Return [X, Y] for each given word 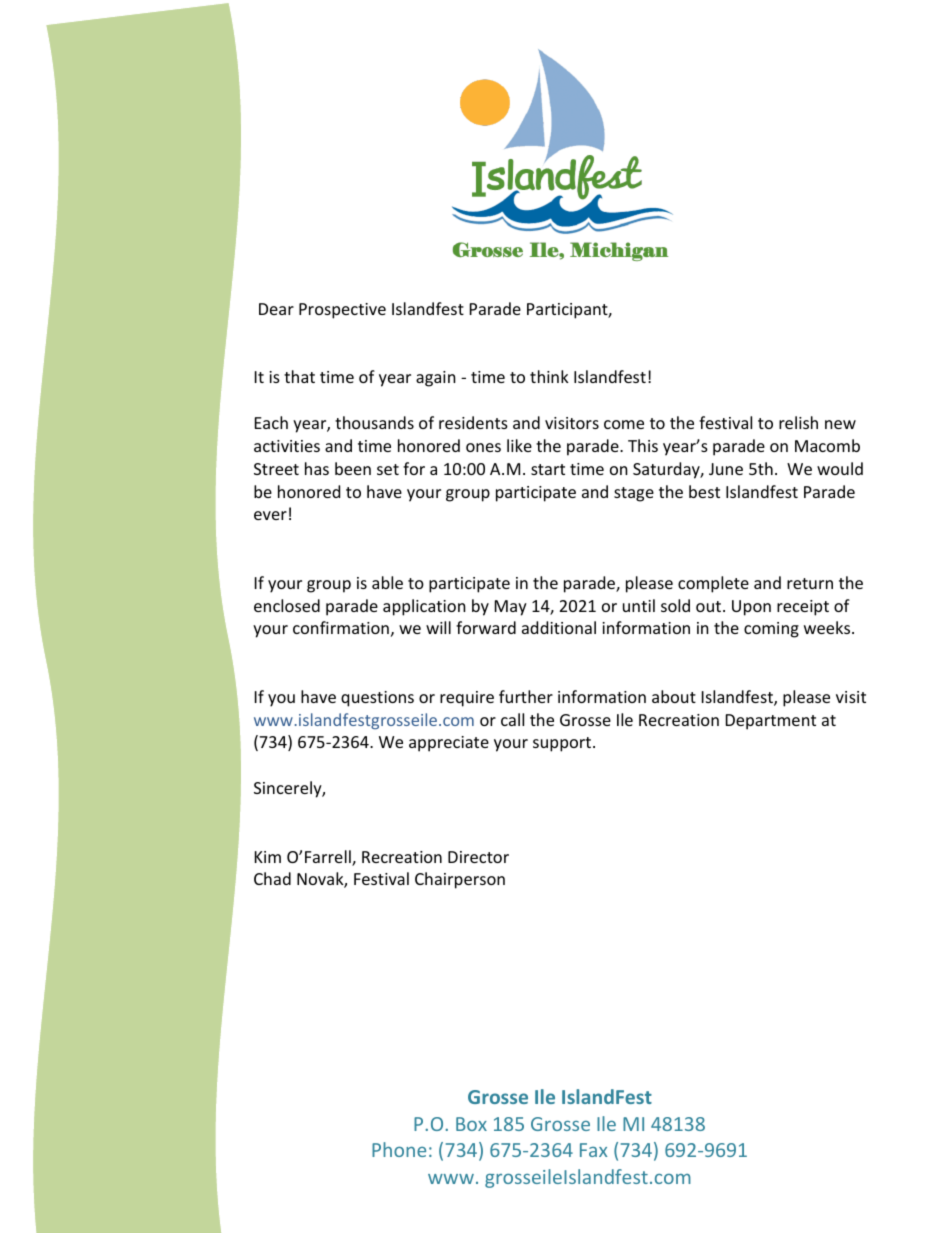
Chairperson [460, 880]
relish [798, 422]
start [548, 469]
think [549, 376]
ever [270, 515]
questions [377, 699]
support [563, 744]
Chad [272, 878]
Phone [399, 1149]
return [810, 583]
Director [478, 857]
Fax [593, 1150]
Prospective [342, 311]
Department [771, 722]
